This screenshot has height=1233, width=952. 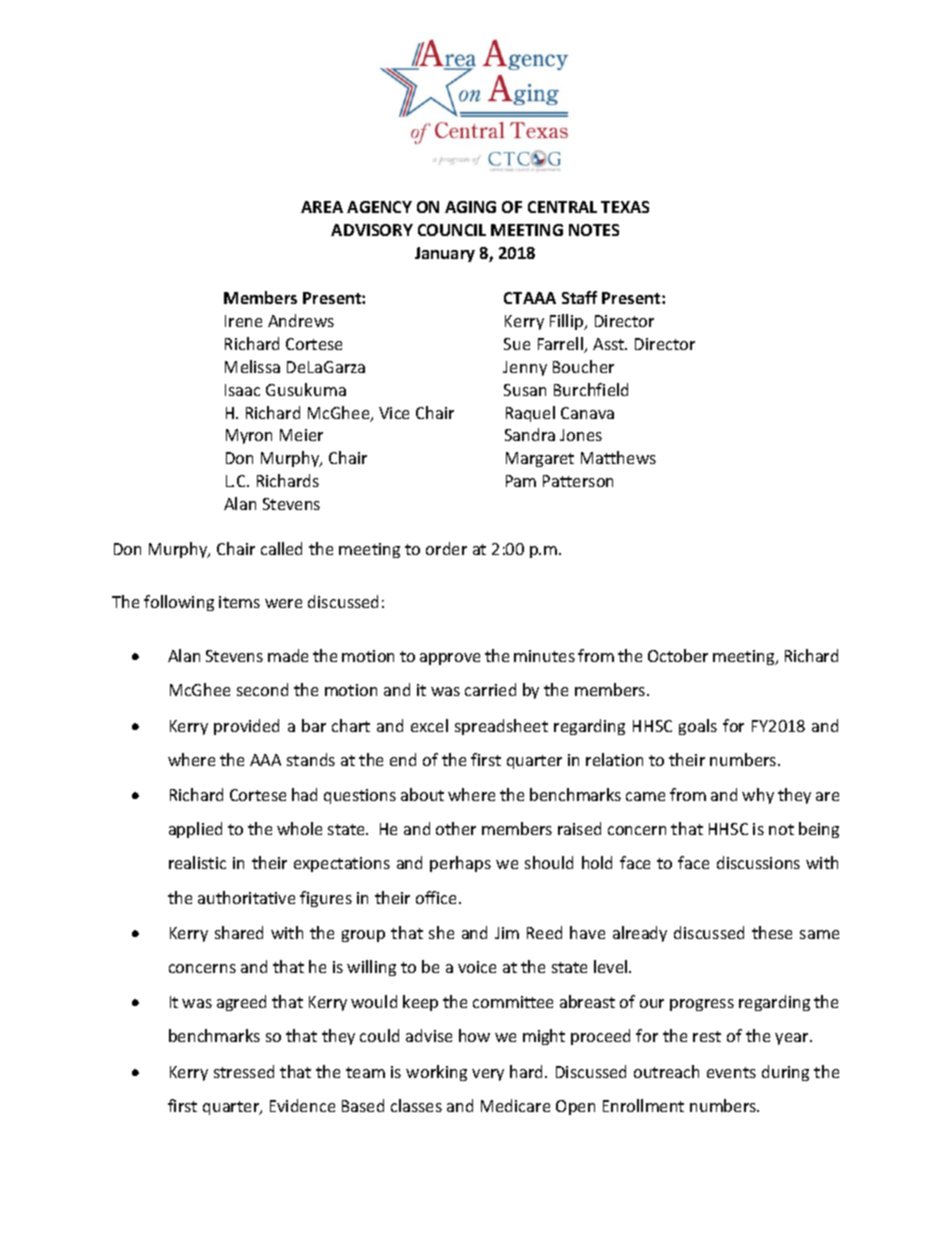 I want to click on AREA, so click(x=322, y=207).
